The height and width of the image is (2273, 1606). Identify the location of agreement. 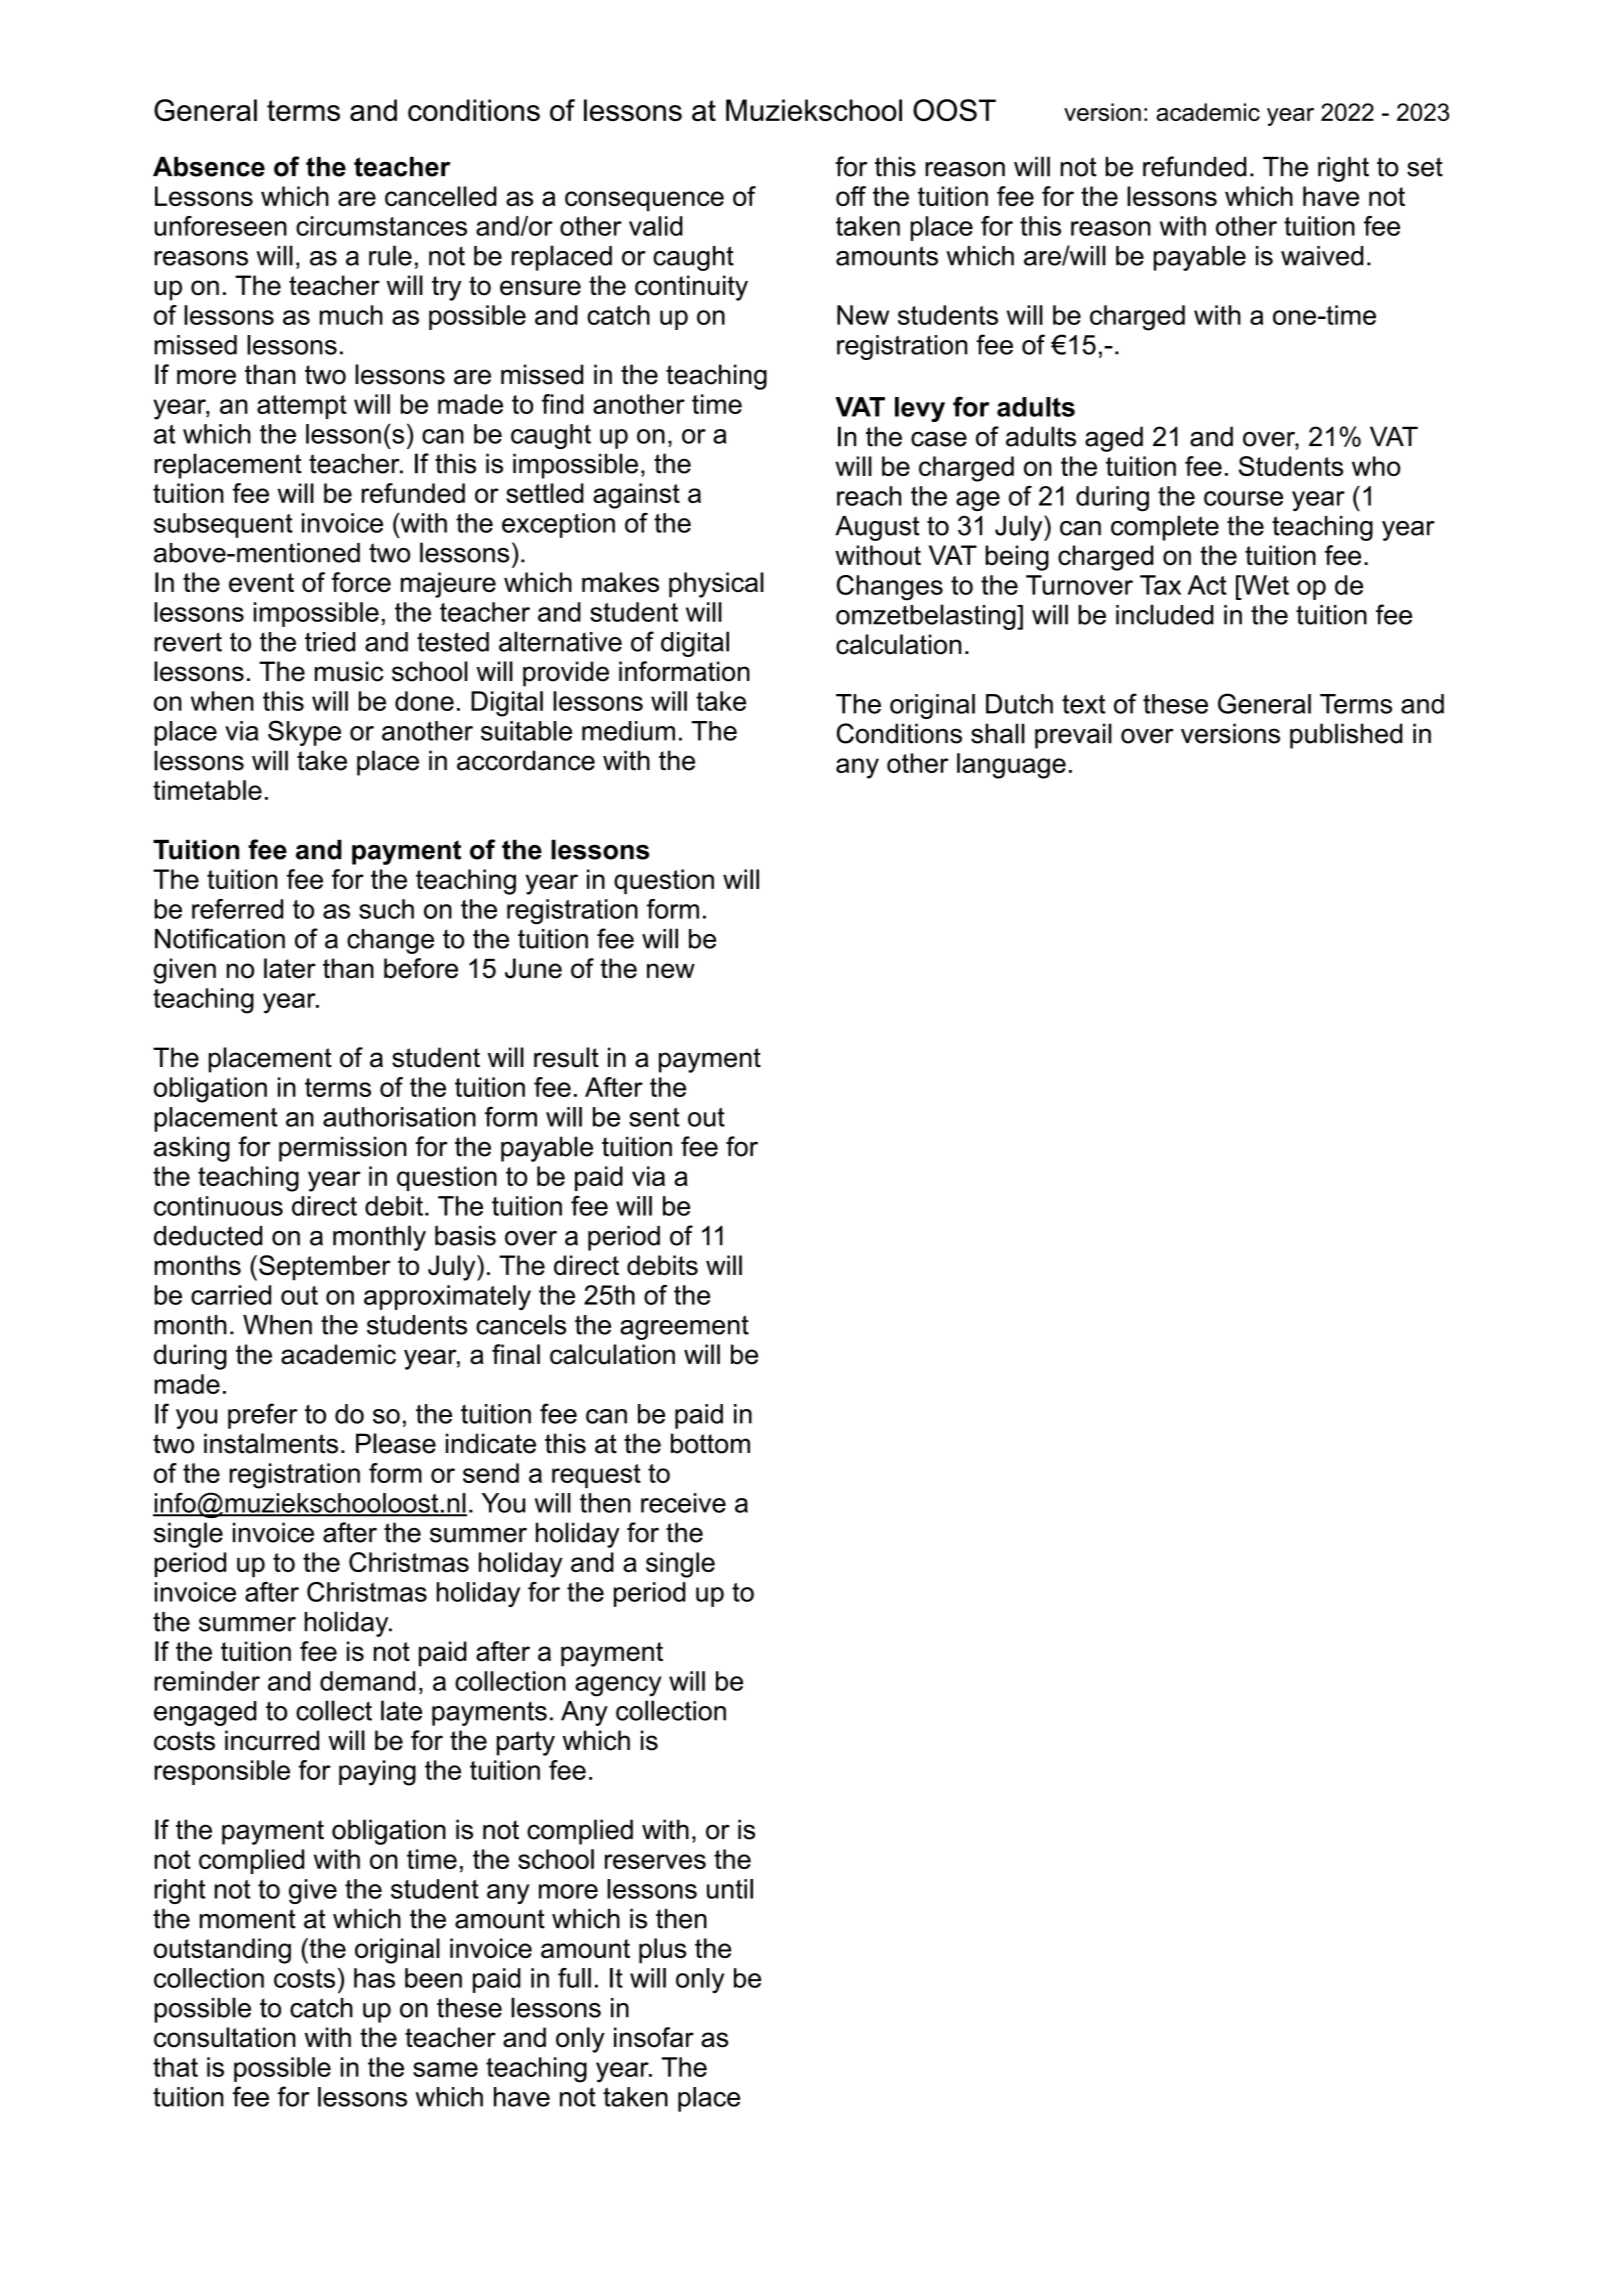
(684, 1327).
